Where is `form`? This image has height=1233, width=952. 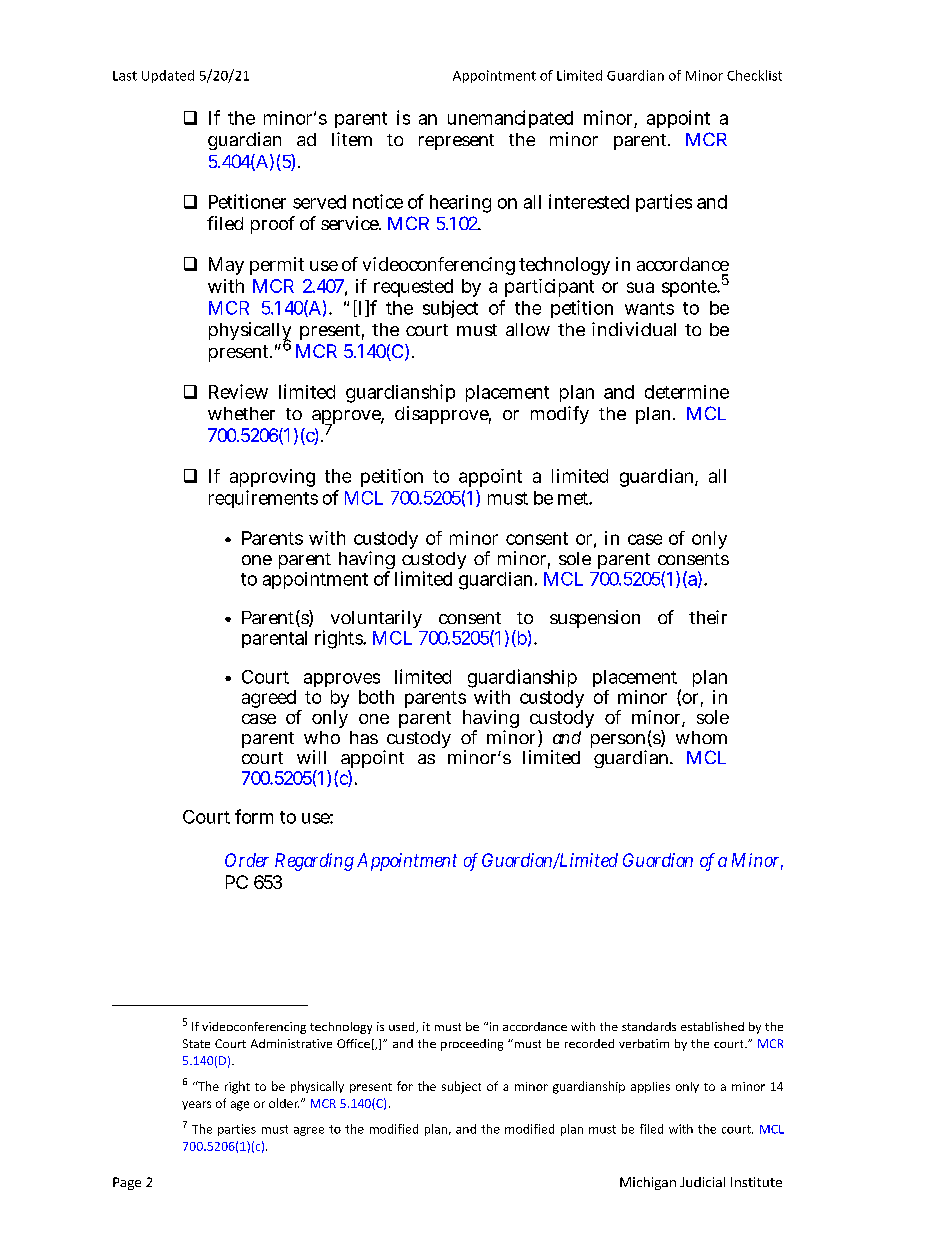 form is located at coordinates (254, 816).
